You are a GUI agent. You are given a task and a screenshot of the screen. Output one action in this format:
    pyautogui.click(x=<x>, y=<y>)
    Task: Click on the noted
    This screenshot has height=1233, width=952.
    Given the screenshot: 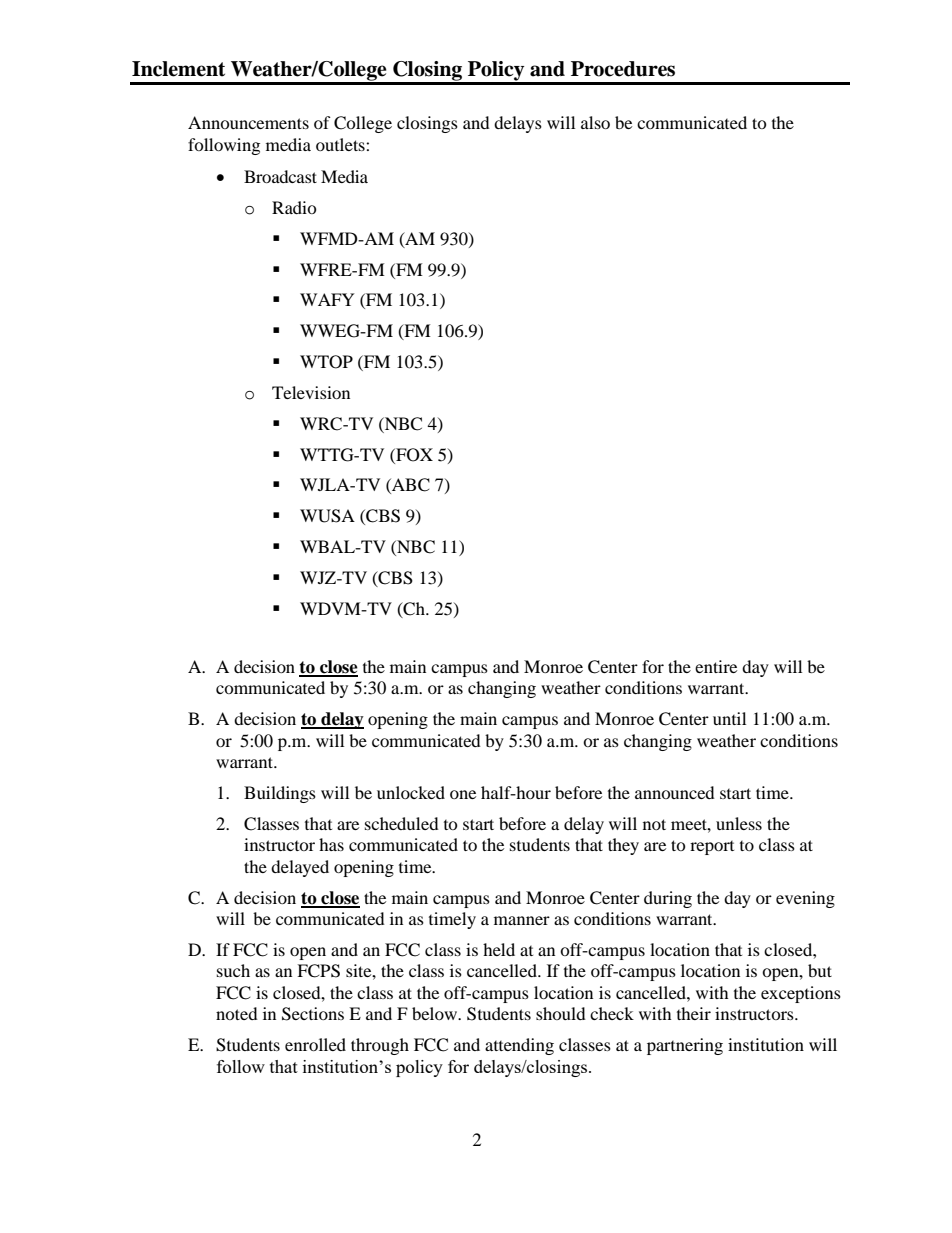 What is the action you would take?
    pyautogui.click(x=237, y=1013)
